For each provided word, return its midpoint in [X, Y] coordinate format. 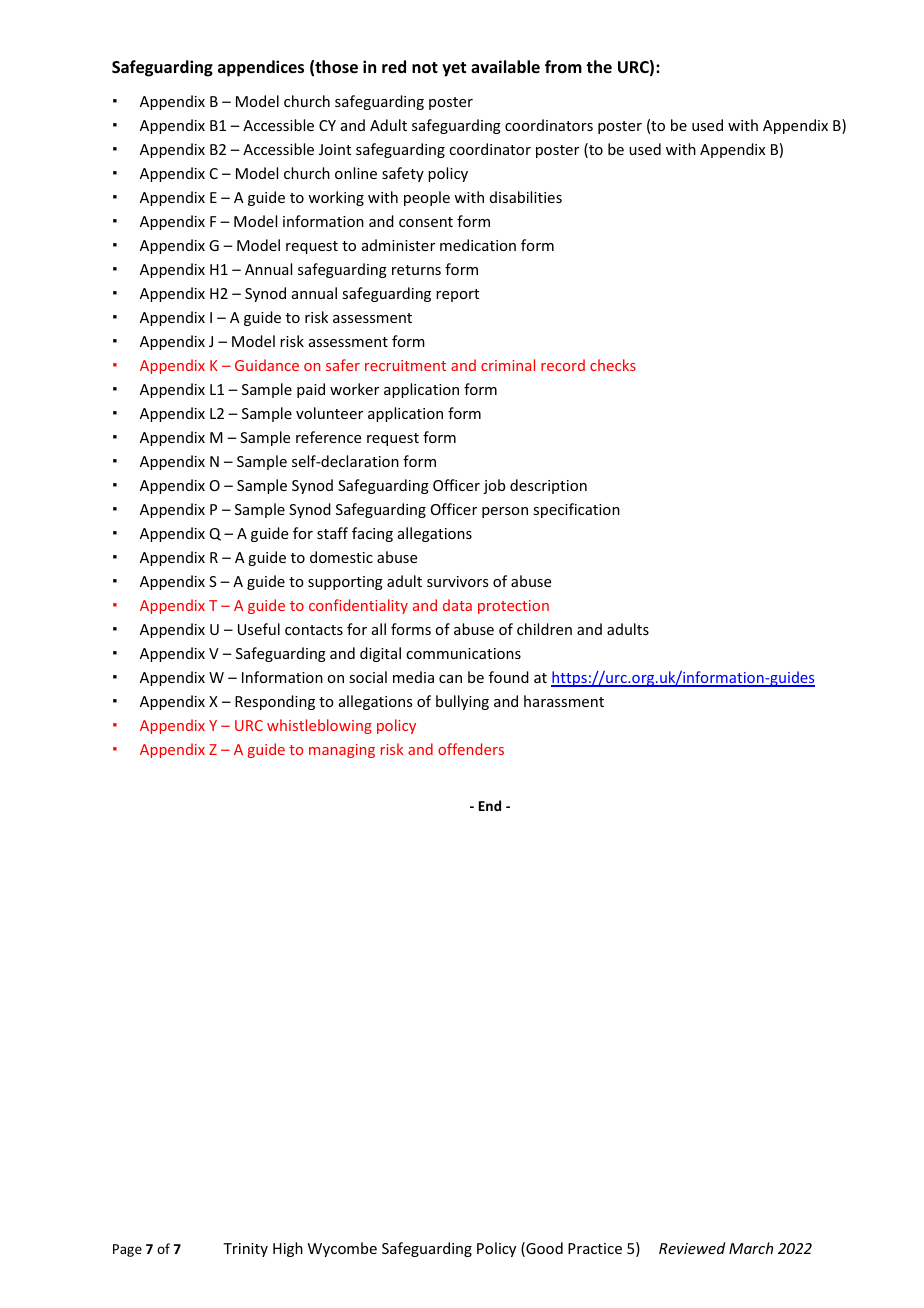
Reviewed [692, 1248]
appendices [261, 68]
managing [342, 751]
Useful [259, 629]
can [450, 679]
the [599, 66]
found [509, 677]
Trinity [245, 1250]
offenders [471, 749]
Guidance [267, 365]
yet [454, 69]
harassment [564, 701]
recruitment [405, 365]
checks [613, 365]
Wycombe [342, 1249]
